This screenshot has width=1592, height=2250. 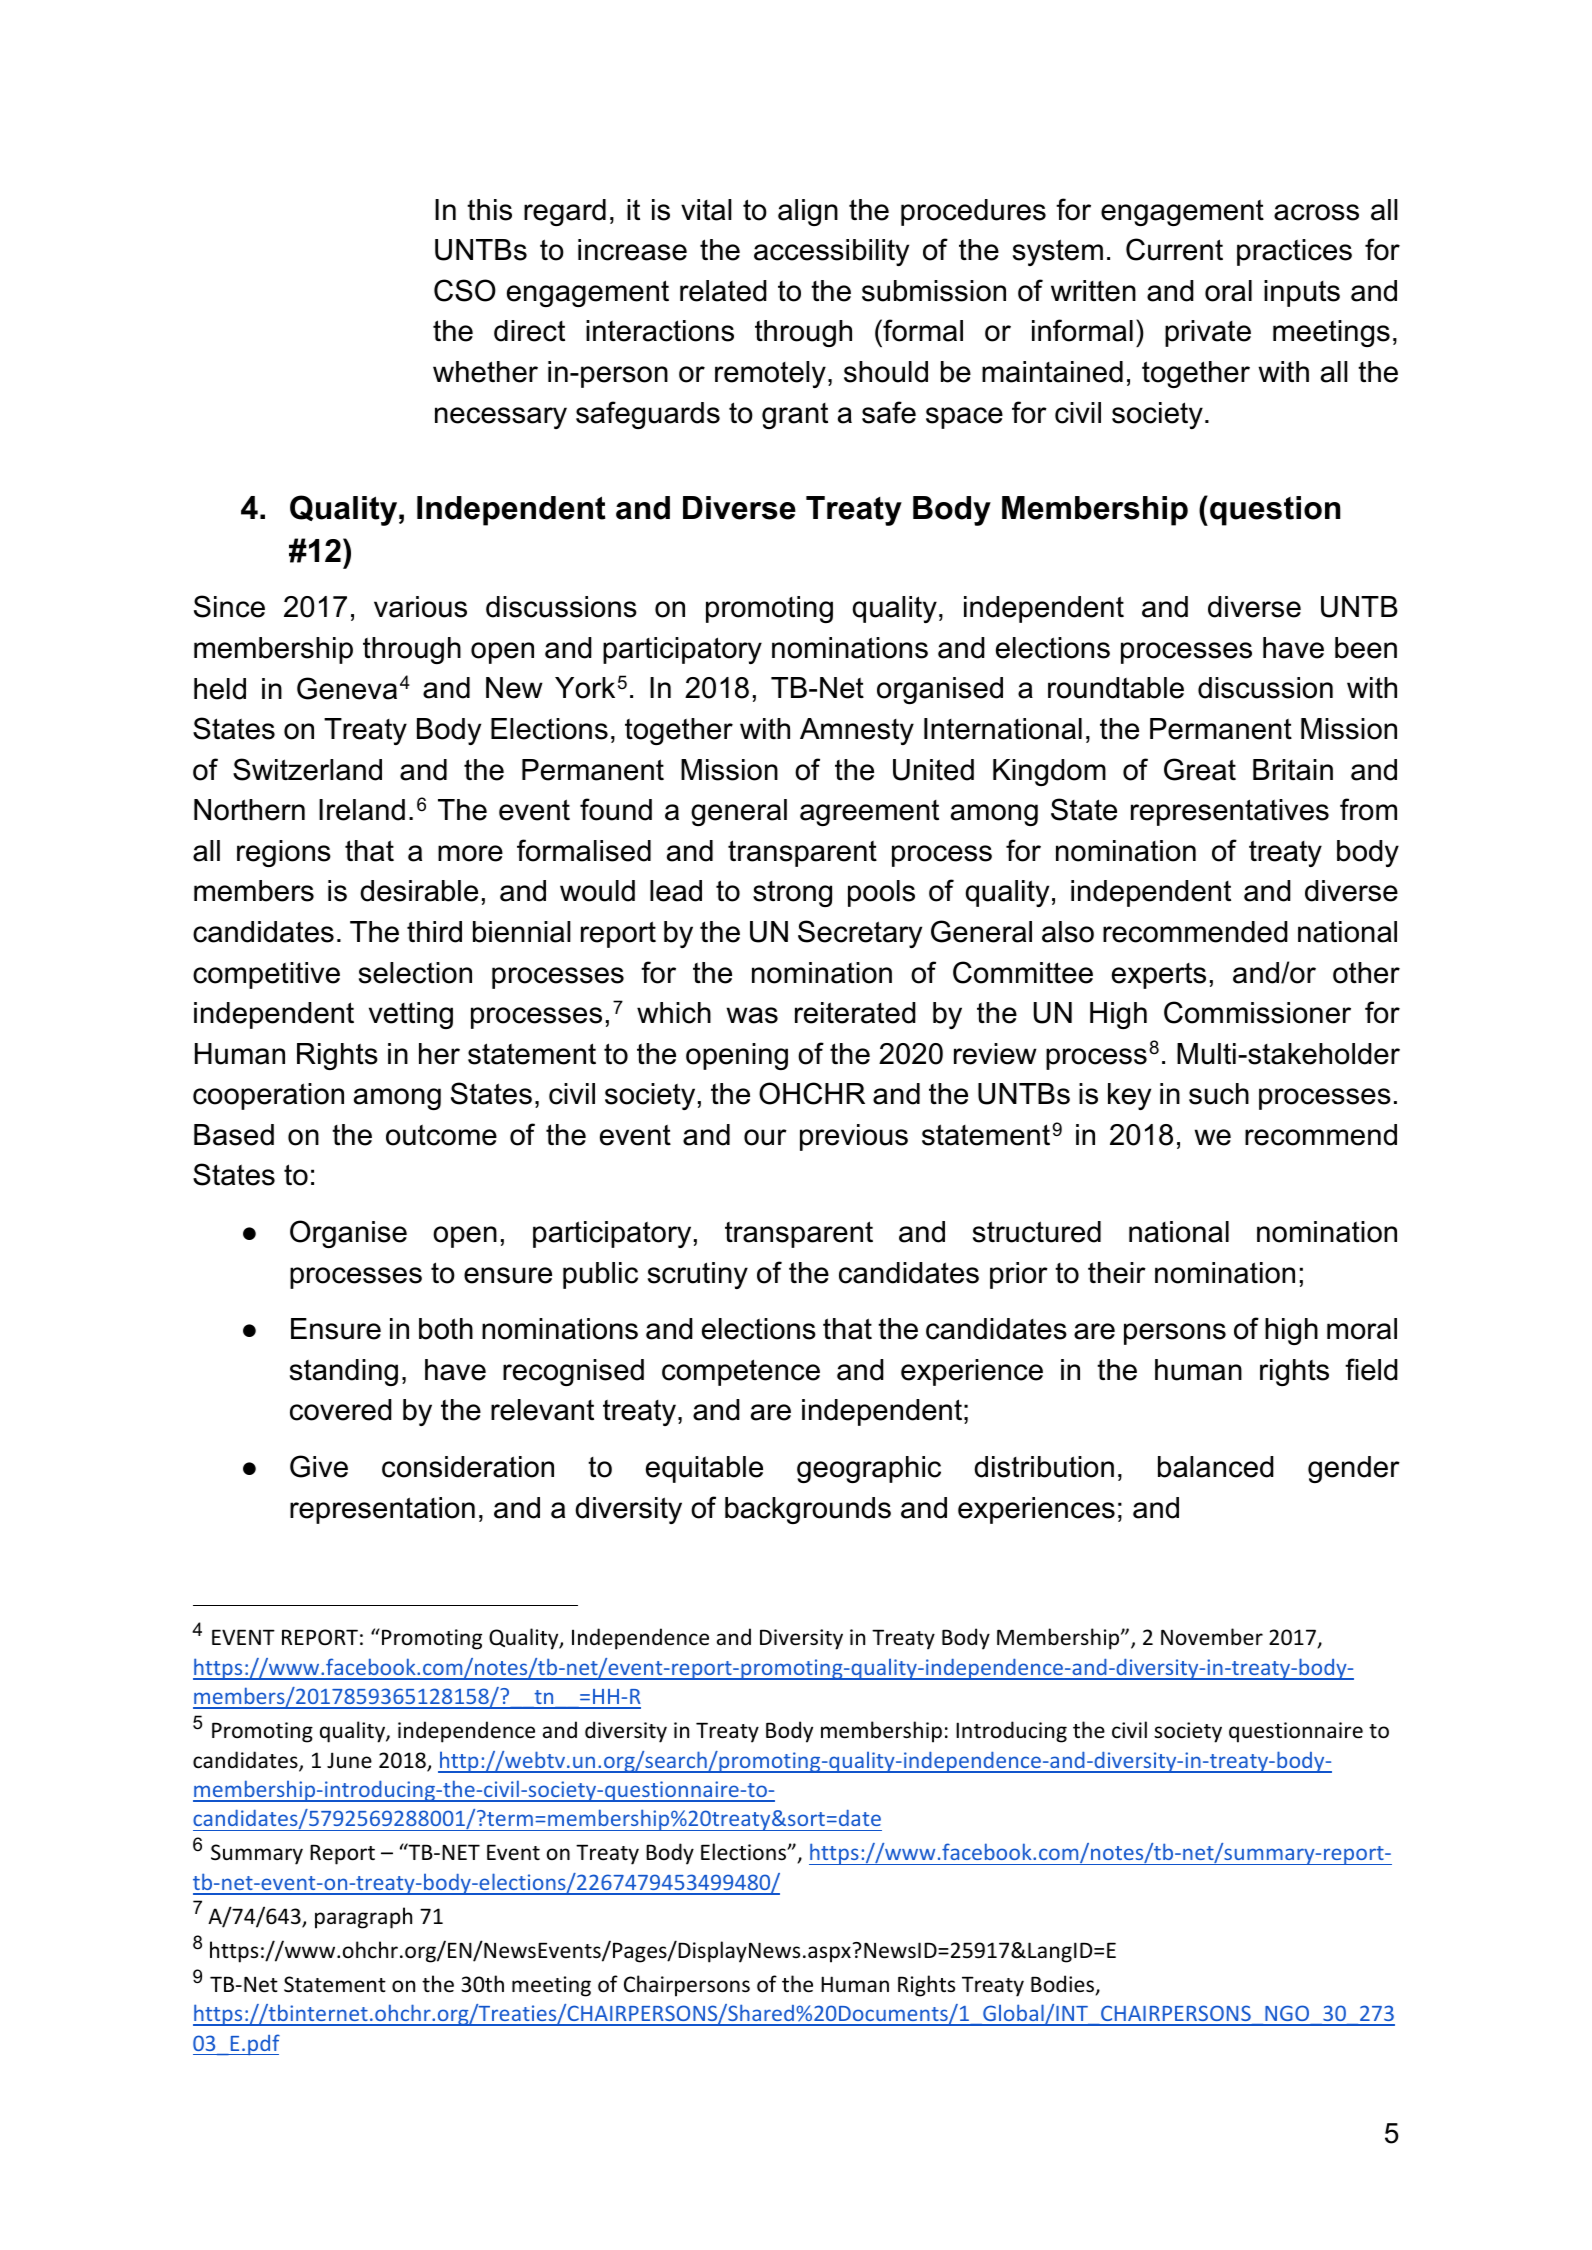 I want to click on various, so click(x=420, y=607).
